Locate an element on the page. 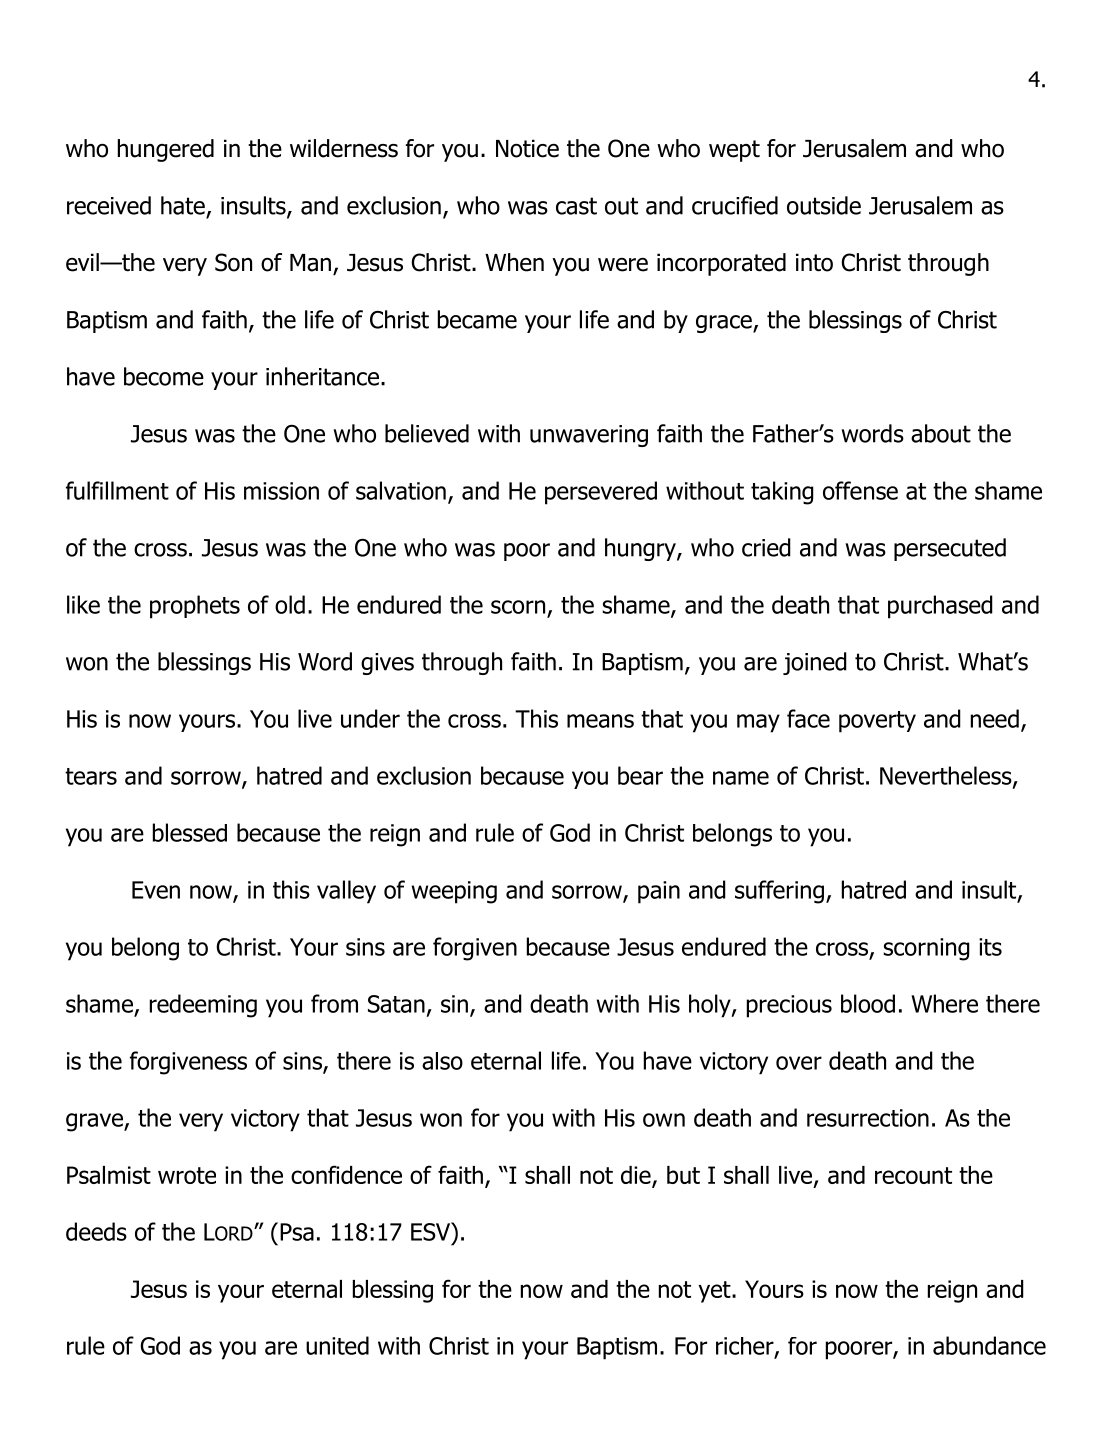  fulfillment is located at coordinates (117, 490).
